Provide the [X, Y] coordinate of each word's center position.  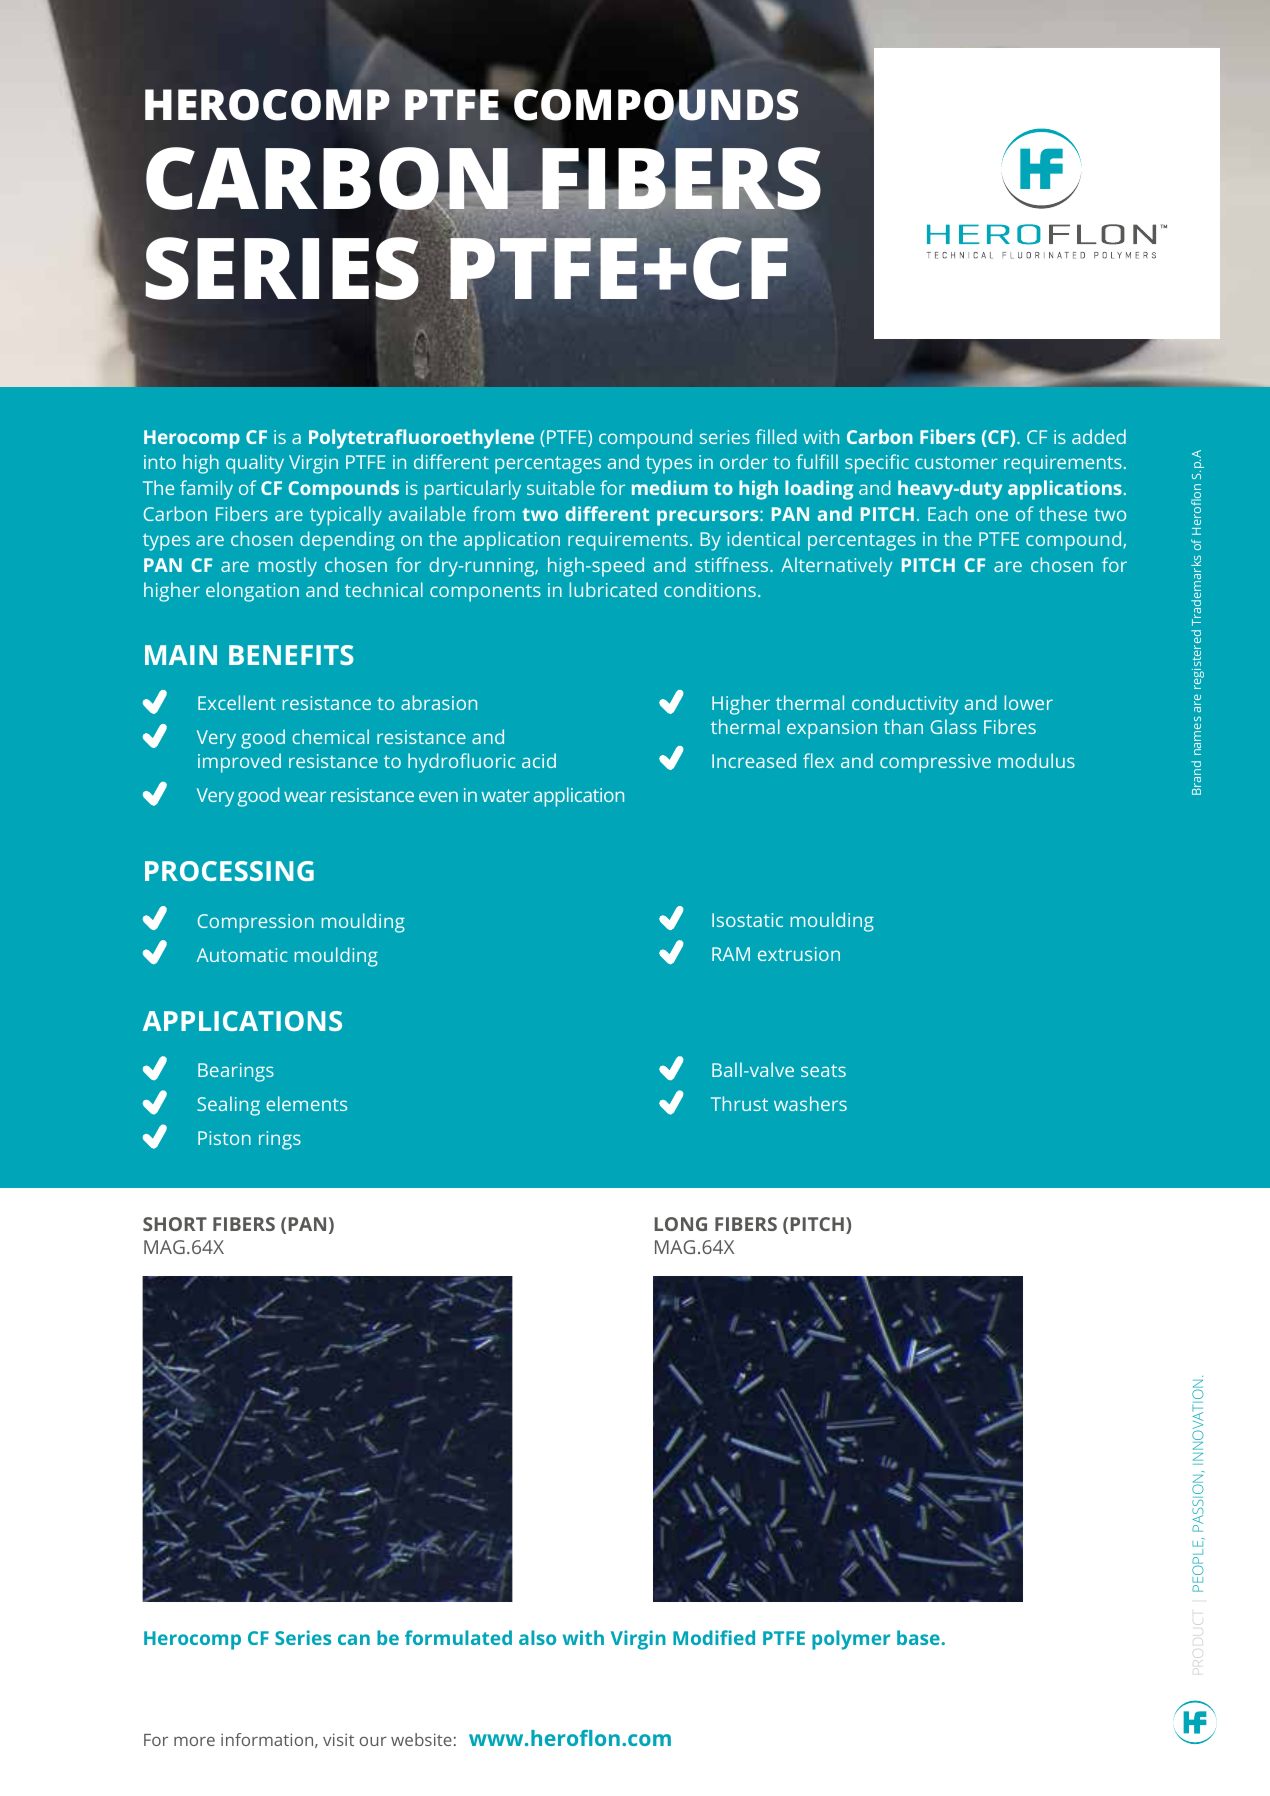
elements [306, 1103]
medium [670, 487]
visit [338, 1739]
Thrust [739, 1103]
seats [823, 1070]
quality [255, 464]
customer [956, 462]
